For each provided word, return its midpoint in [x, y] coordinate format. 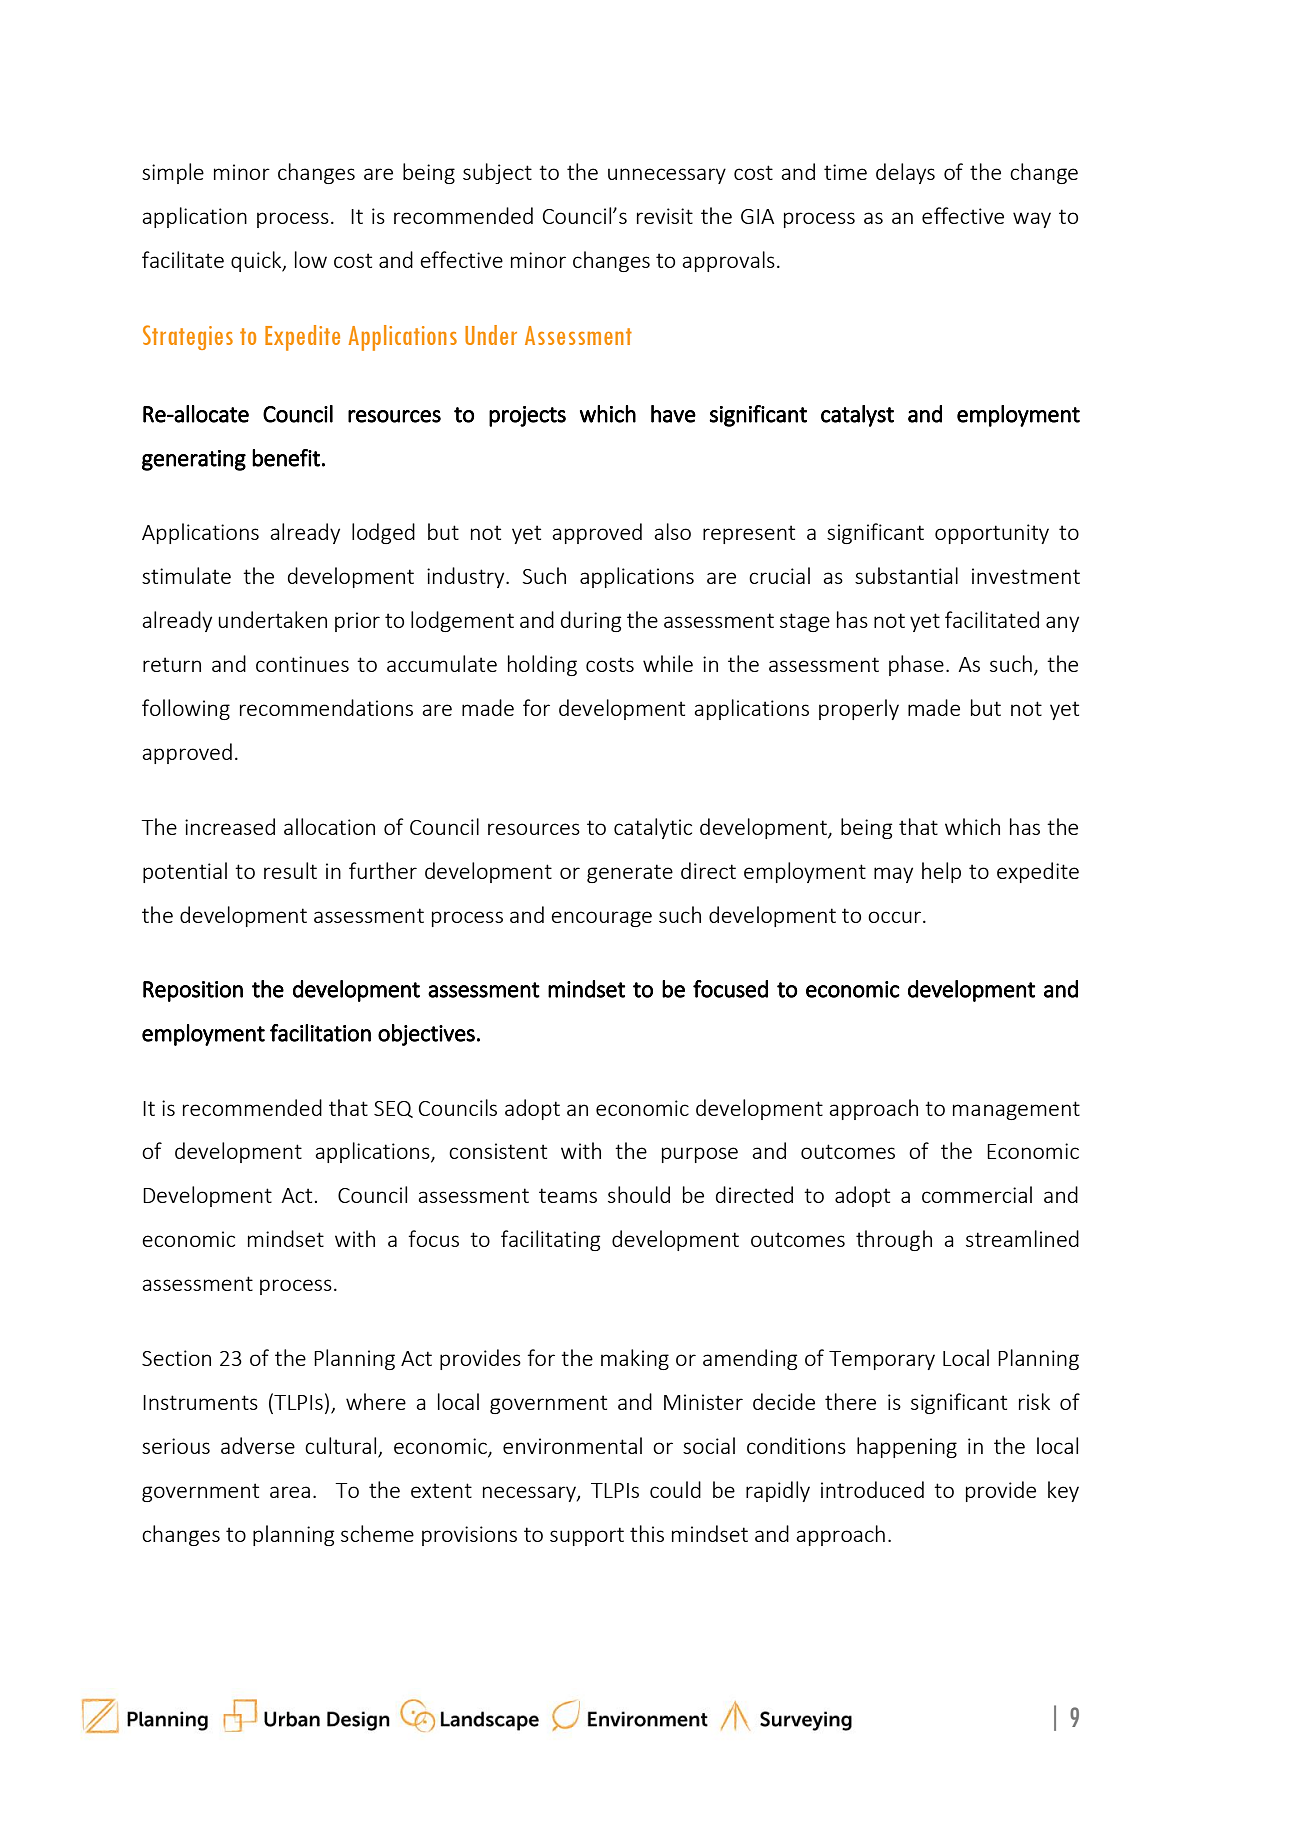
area [290, 1492]
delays [905, 173]
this [647, 1533]
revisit [665, 216]
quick [257, 261]
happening [907, 1447]
